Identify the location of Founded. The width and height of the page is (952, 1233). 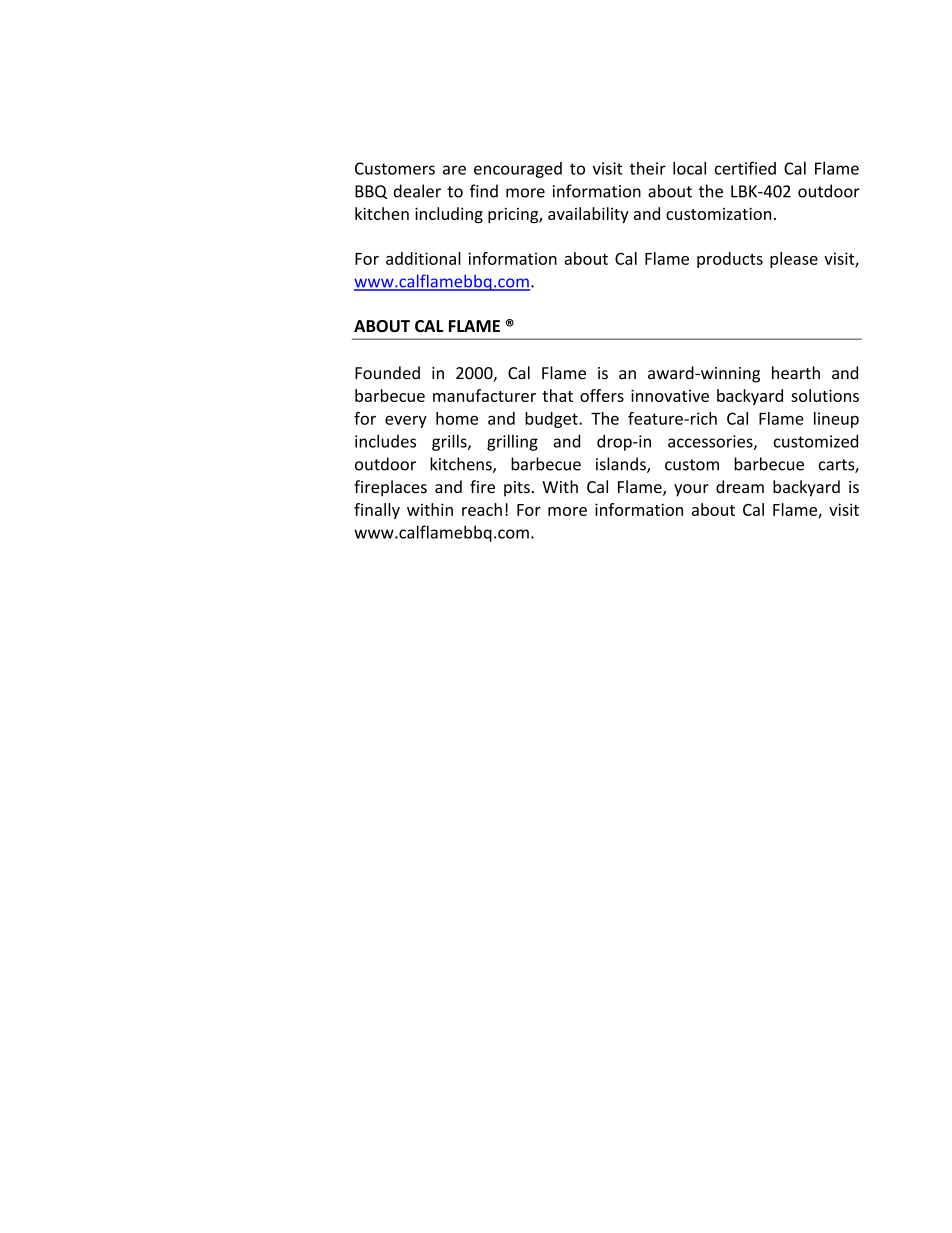
(387, 373).
